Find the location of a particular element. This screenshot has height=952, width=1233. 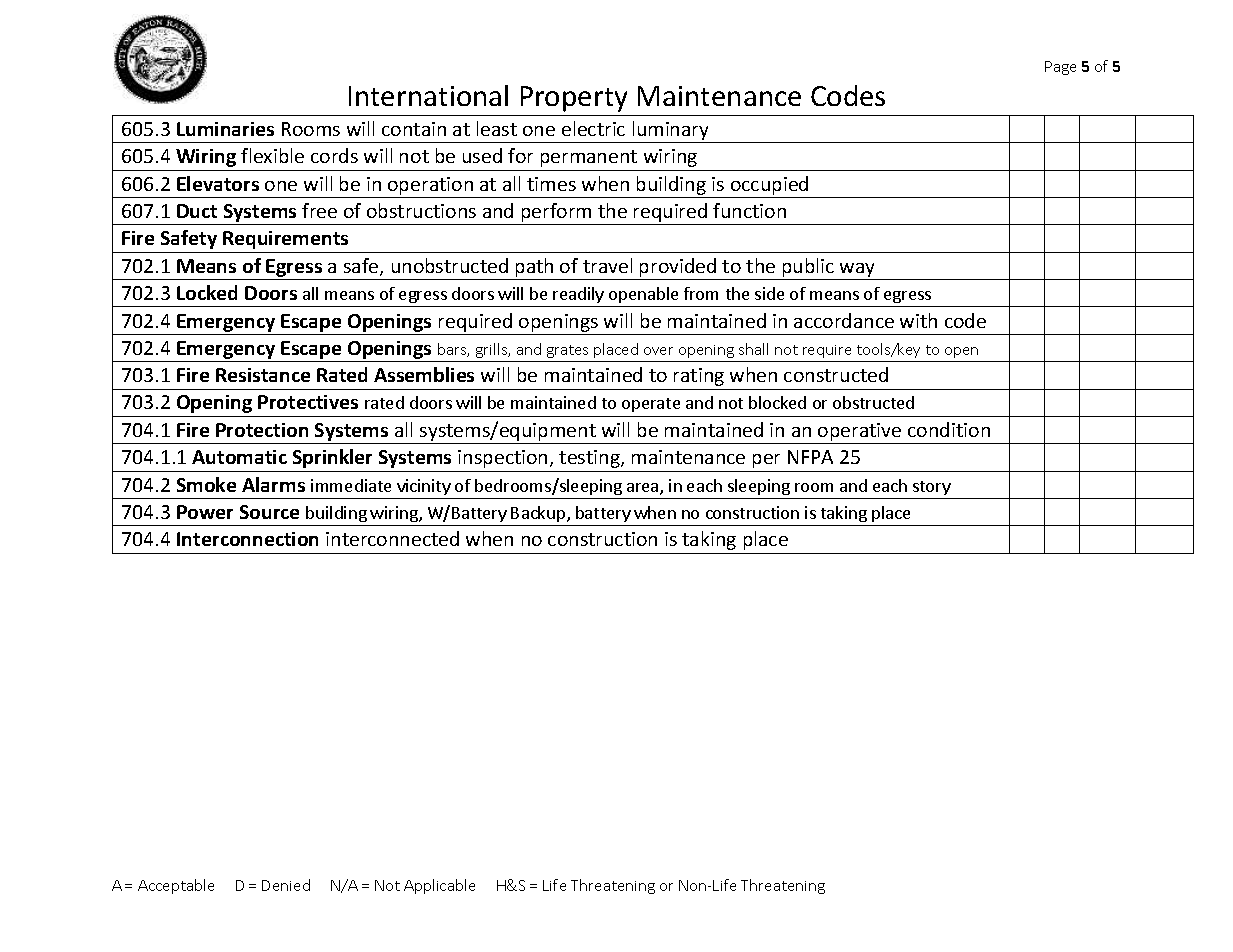

Applicable is located at coordinates (439, 886).
